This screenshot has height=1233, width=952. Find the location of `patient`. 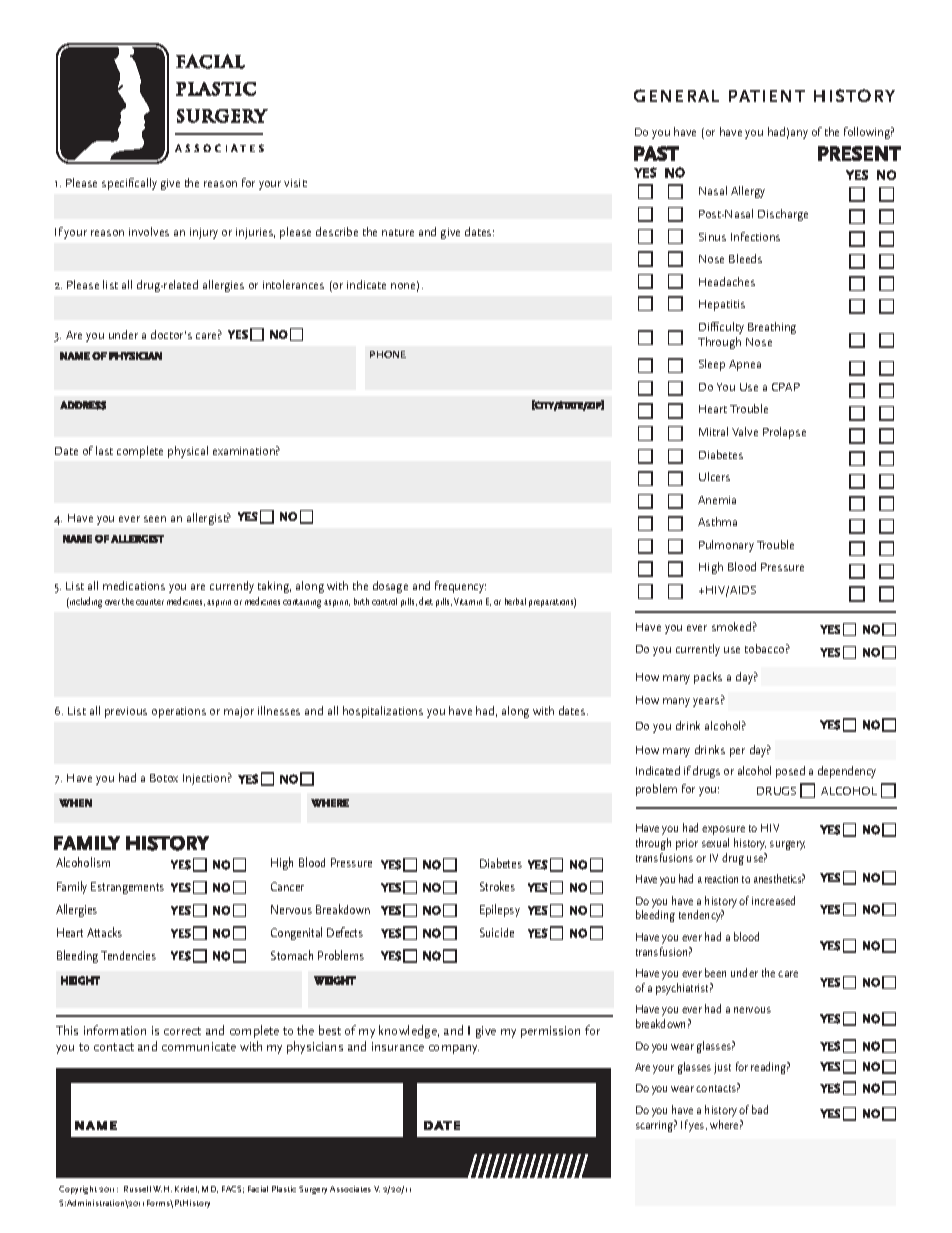

patient is located at coordinates (767, 96).
